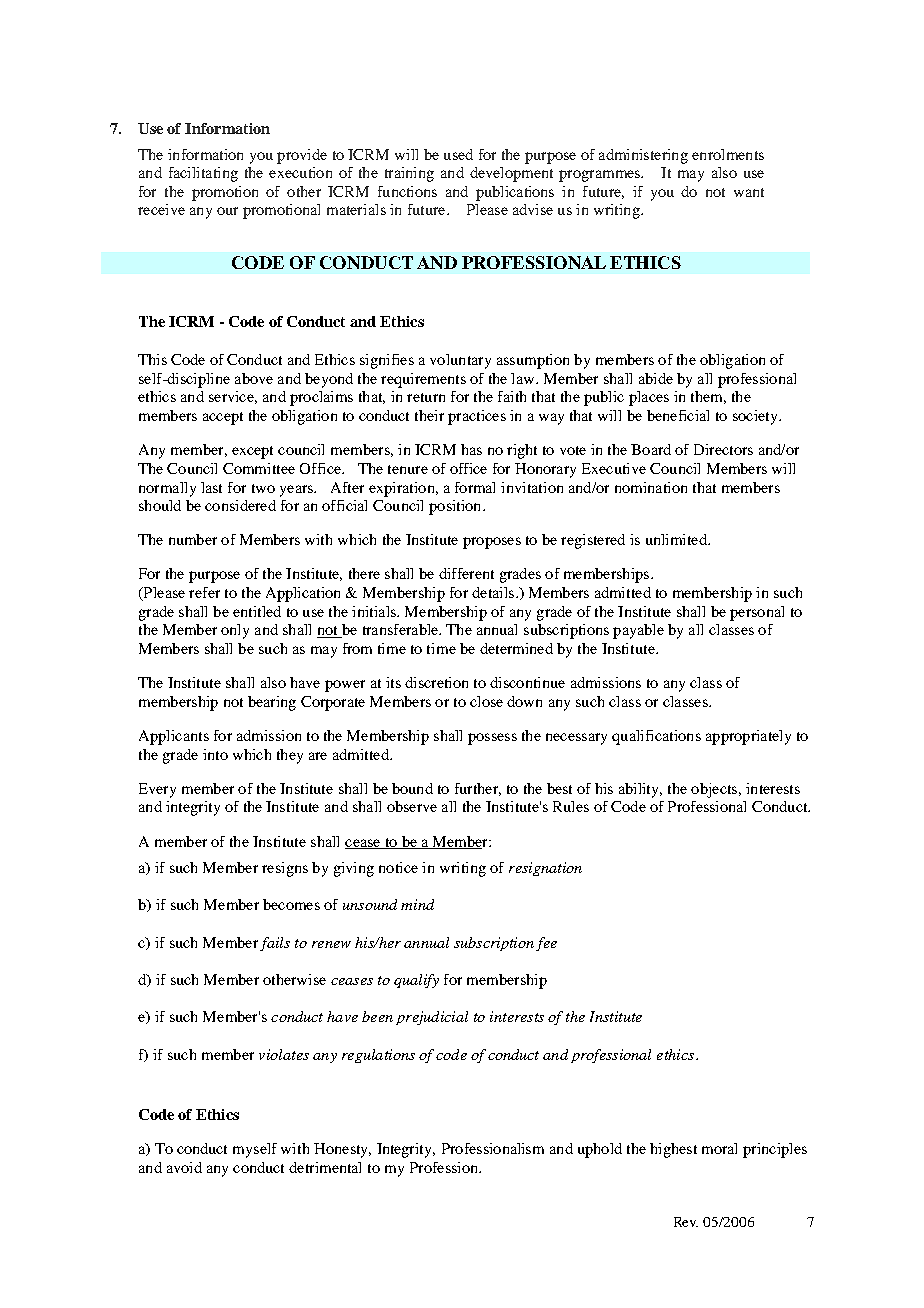  What do you see at coordinates (184, 1167) in the screenshot?
I see `avoid` at bounding box center [184, 1167].
